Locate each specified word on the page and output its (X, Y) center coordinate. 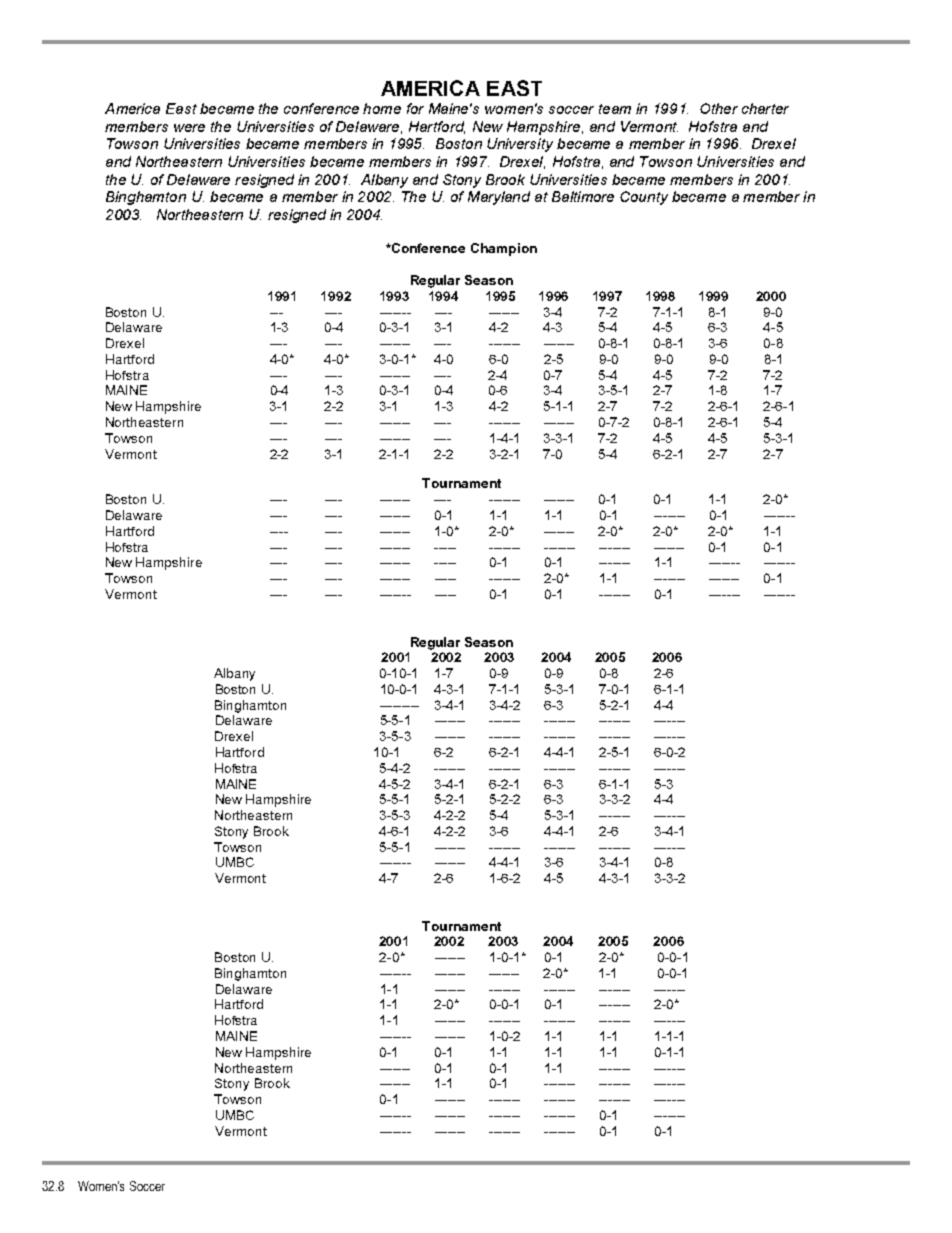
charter (765, 108)
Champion (504, 249)
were (189, 128)
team (615, 109)
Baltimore (583, 196)
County (644, 198)
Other (719, 108)
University (520, 145)
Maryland (499, 198)
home (382, 108)
